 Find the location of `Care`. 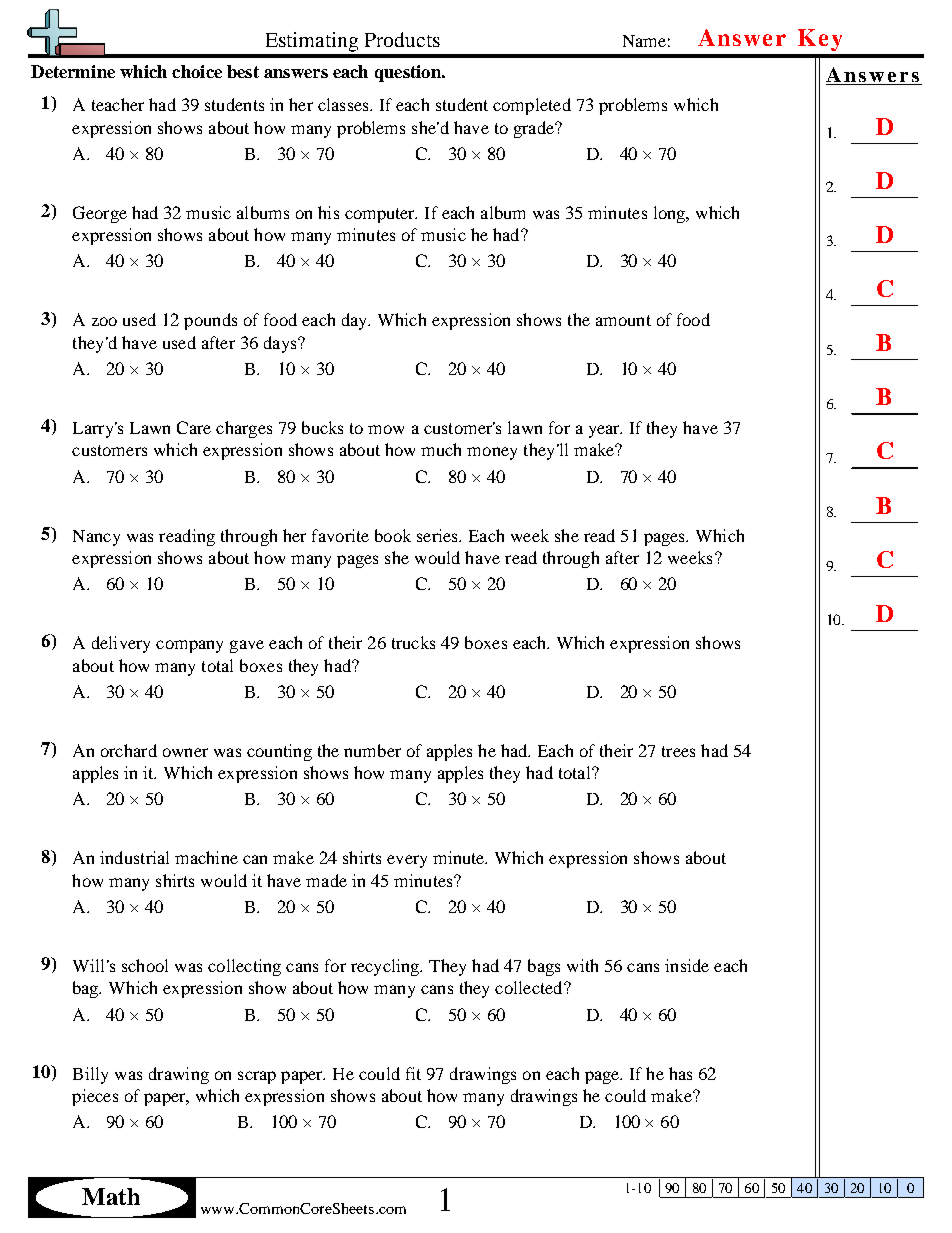

Care is located at coordinates (194, 427).
